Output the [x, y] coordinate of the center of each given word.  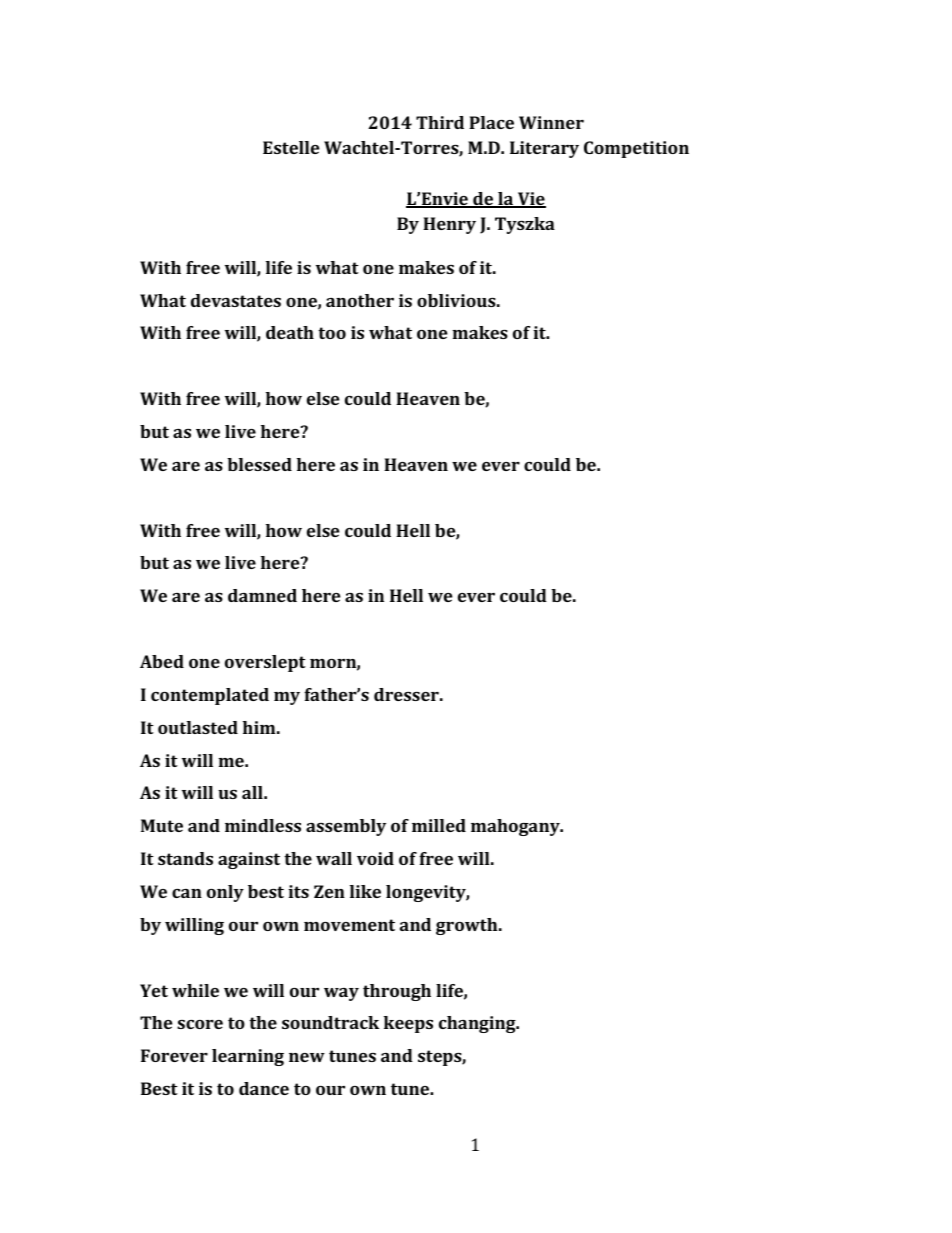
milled [439, 825]
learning [248, 1057]
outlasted [198, 727]
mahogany [516, 827]
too [332, 333]
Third [440, 122]
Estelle [291, 147]
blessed [259, 464]
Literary [544, 149]
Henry [449, 225]
